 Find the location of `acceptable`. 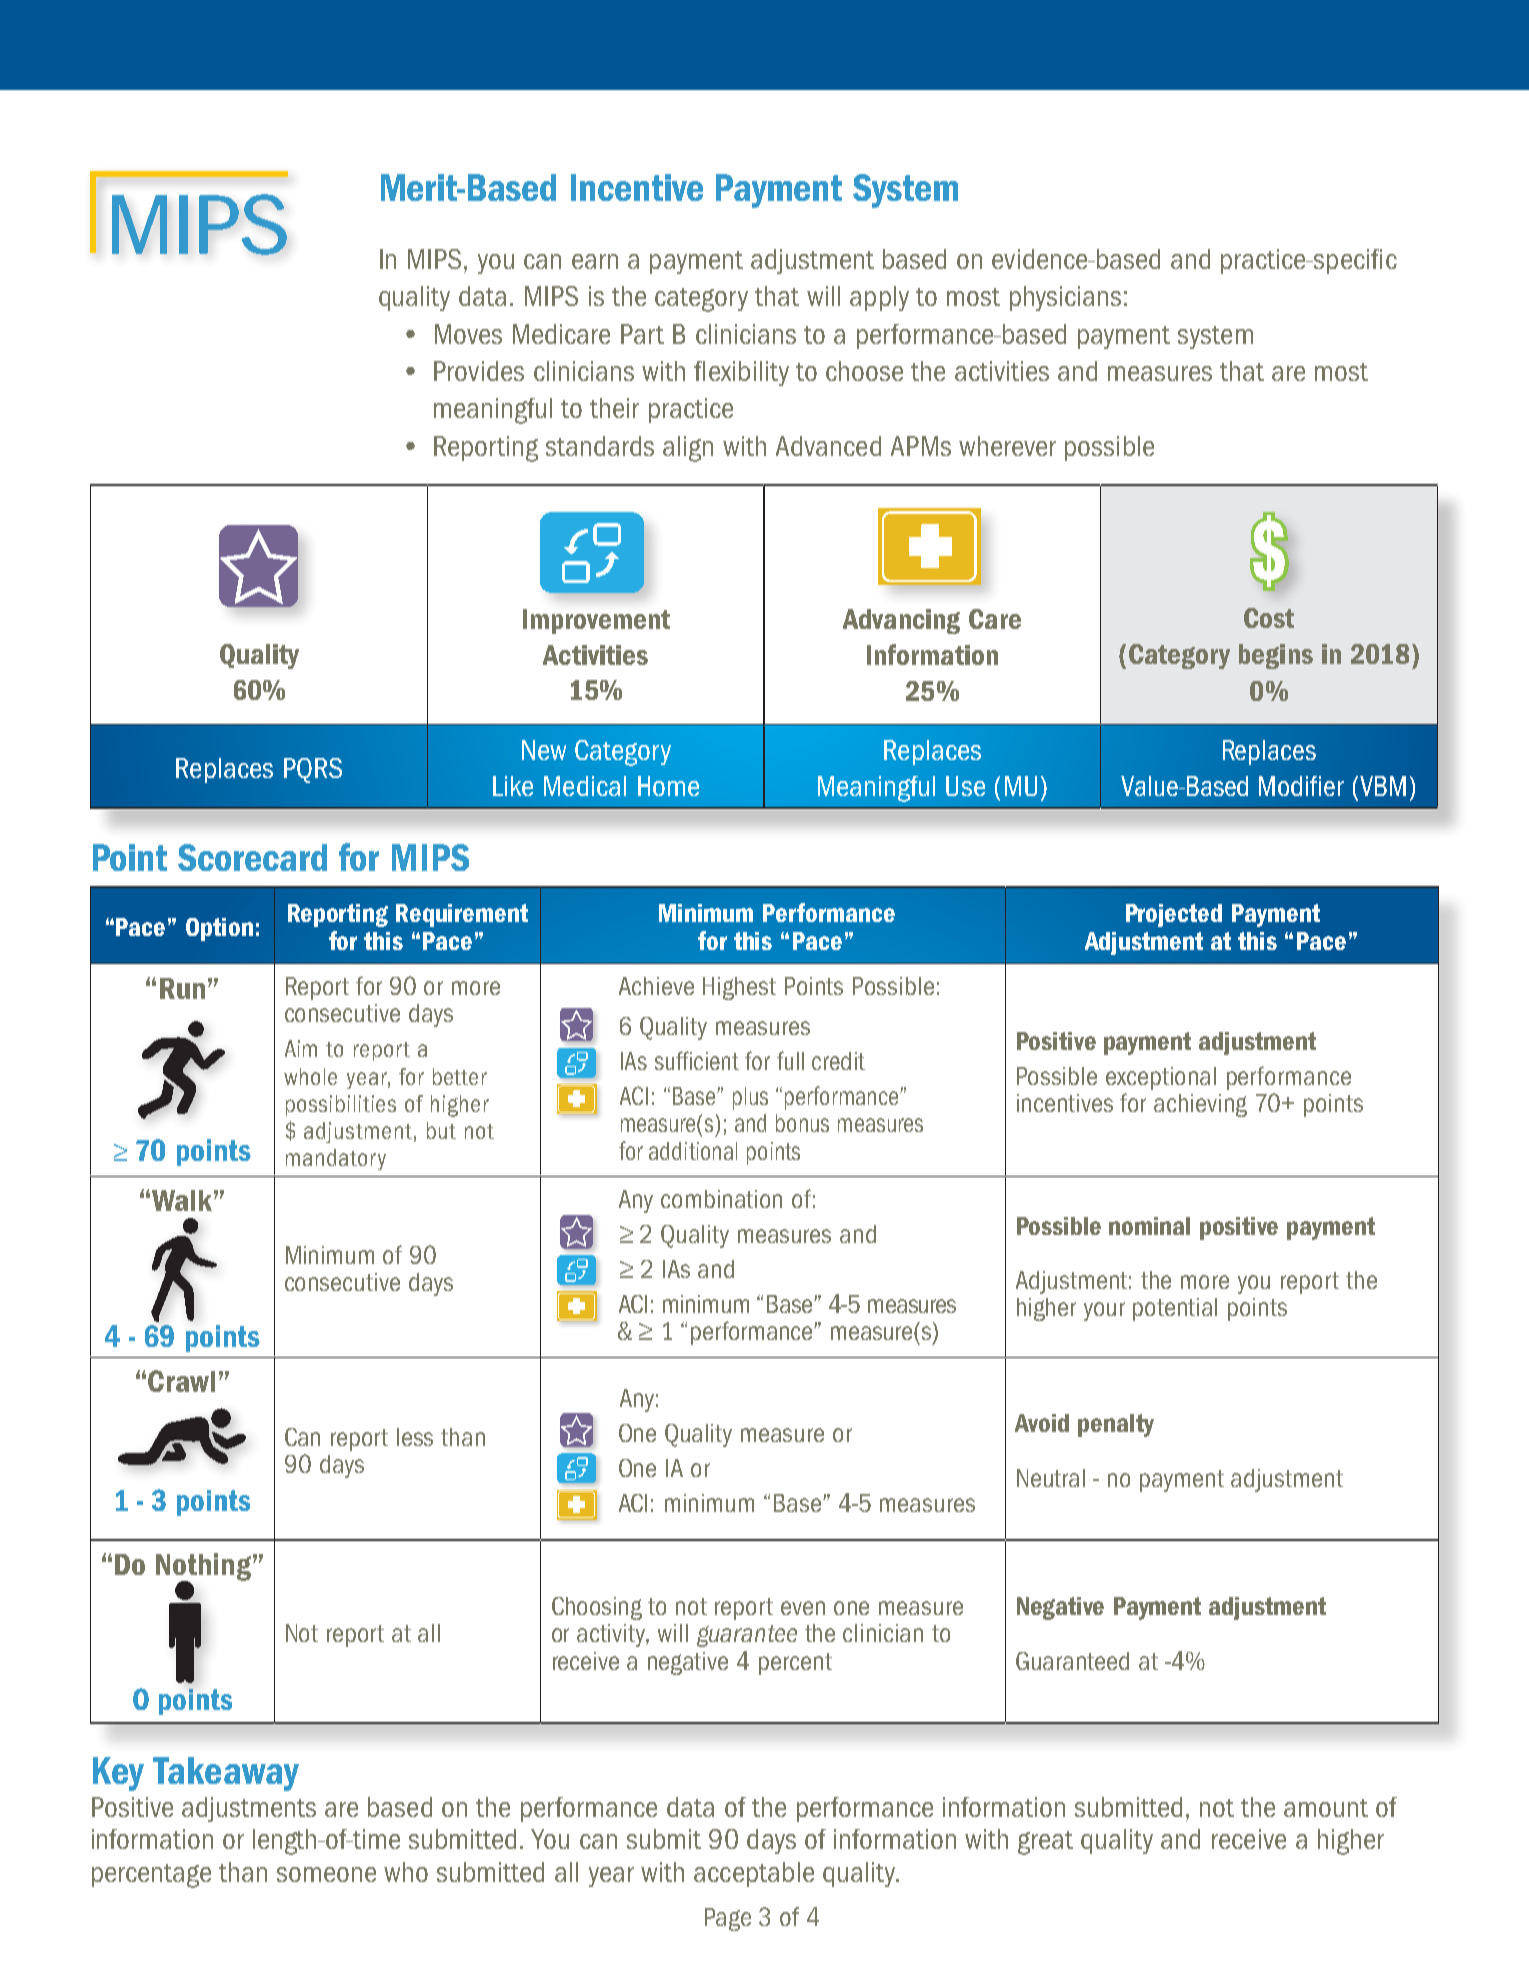

acceptable is located at coordinates (754, 1874).
